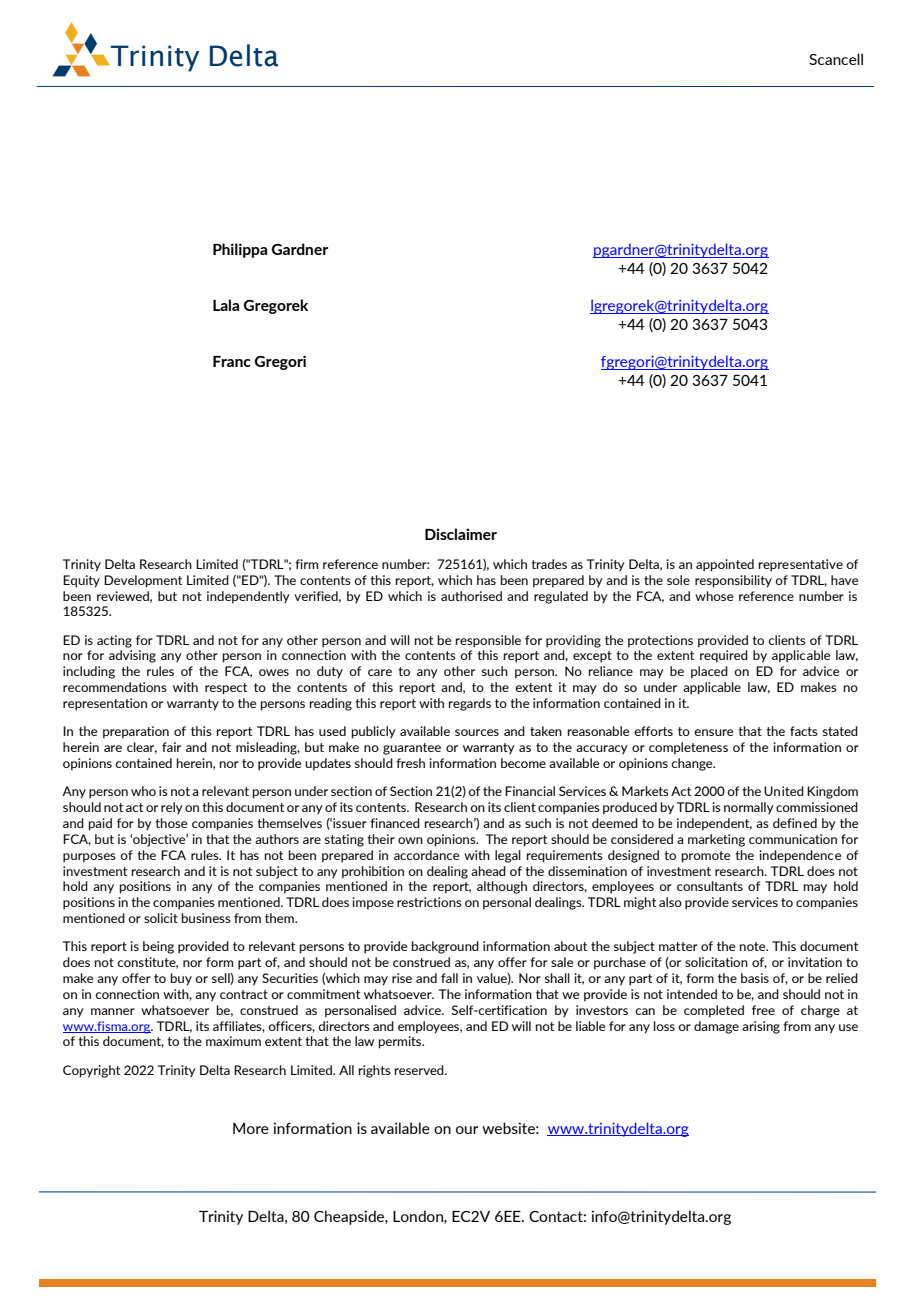 This page has width=924, height=1308. What do you see at coordinates (429, 902) in the page?
I see `restrictions` at bounding box center [429, 902].
